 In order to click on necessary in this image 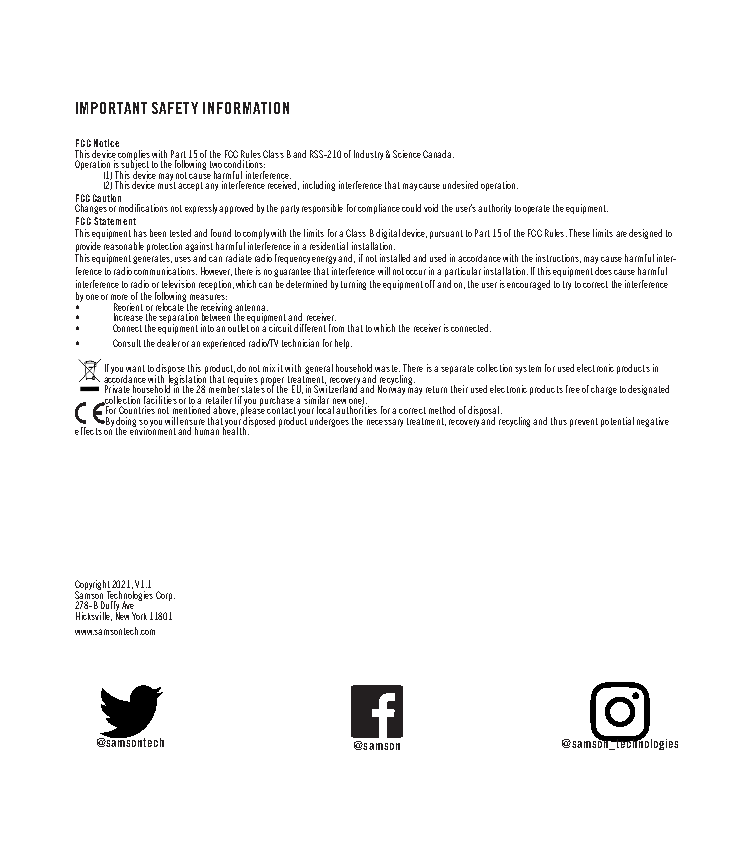, I will do `click(385, 423)`.
